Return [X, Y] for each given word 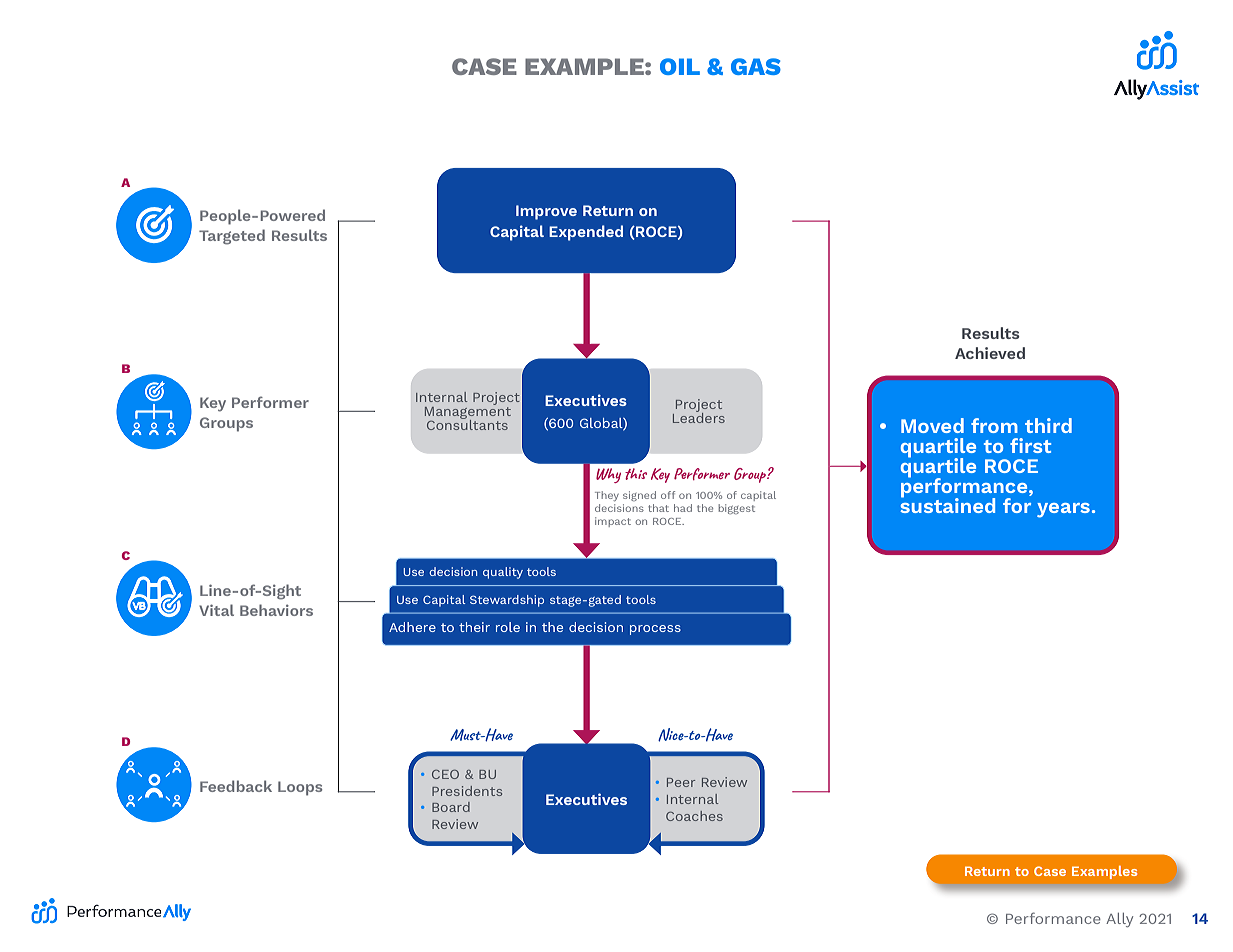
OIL [680, 66]
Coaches [694, 816]
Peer [681, 782]
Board [451, 807]
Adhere [412, 627]
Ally [1119, 920]
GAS [756, 66]
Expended [586, 233]
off [668, 495]
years [1063, 510]
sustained [947, 504]
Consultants [467, 424]
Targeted [232, 237]
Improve [546, 212]
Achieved [990, 353]
